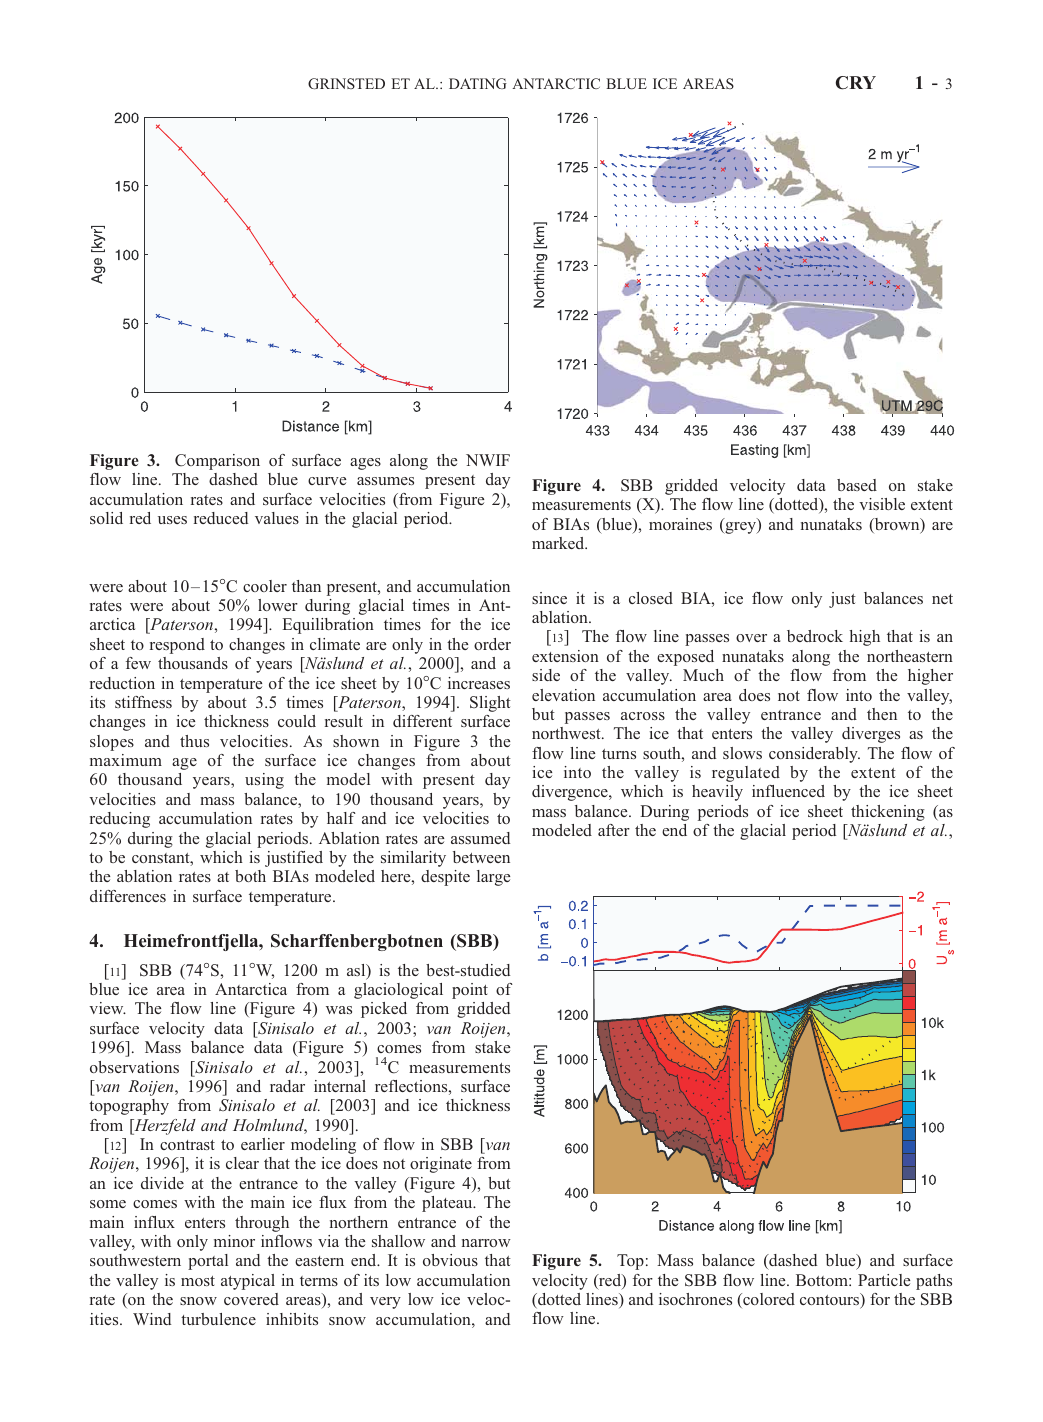 The width and height of the page is (1043, 1422). Describe the element at coordinates (486, 1243) in the page. I see `narrow` at that location.
